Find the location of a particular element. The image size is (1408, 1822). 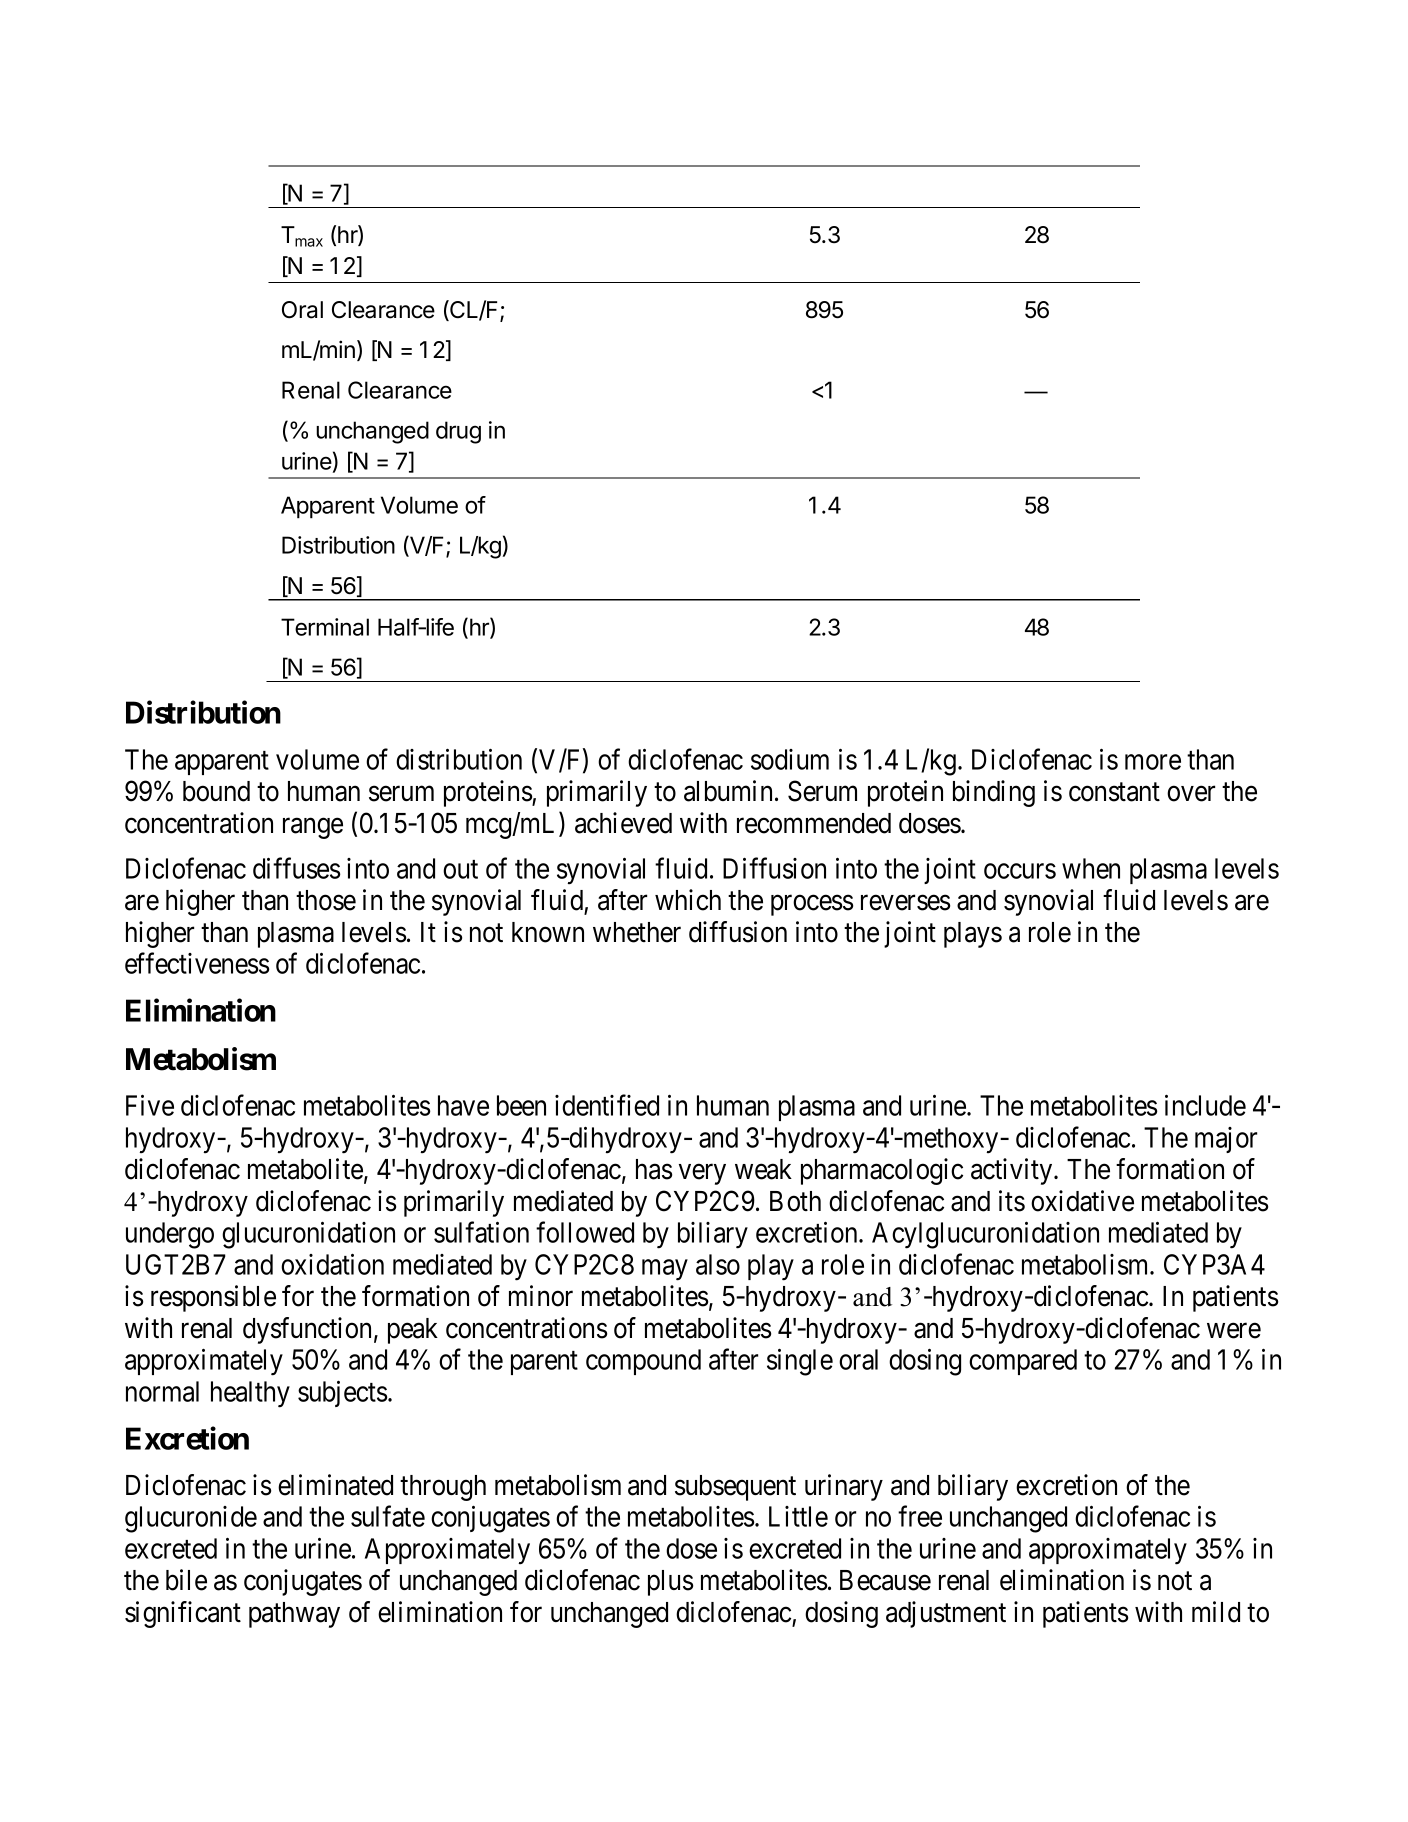

drug is located at coordinates (458, 432).
